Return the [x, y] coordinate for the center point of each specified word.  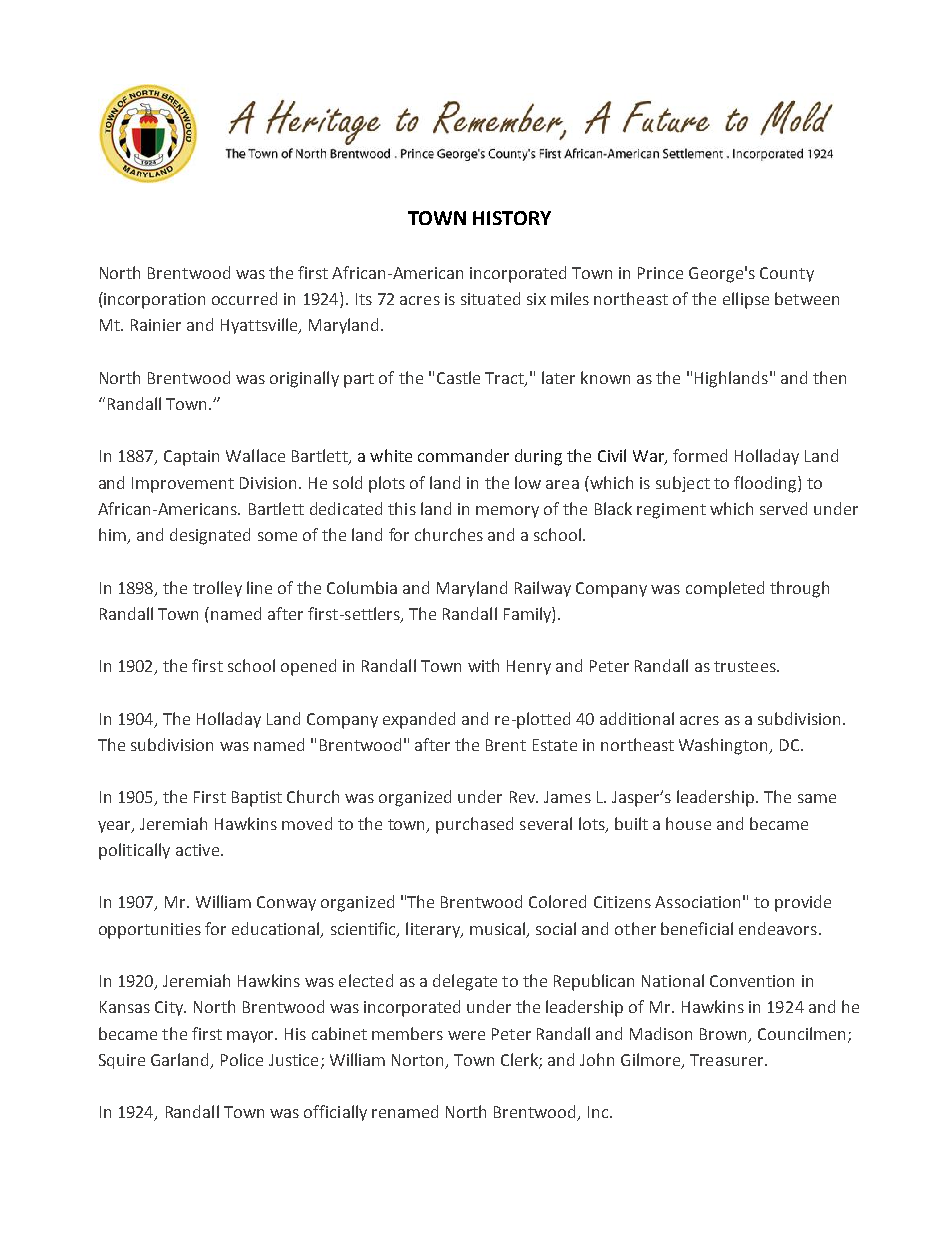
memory [507, 512]
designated [210, 536]
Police [242, 1059]
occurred [244, 298]
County [787, 274]
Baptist [257, 799]
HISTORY [512, 218]
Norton [417, 1060]
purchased [474, 825]
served [783, 508]
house [688, 823]
